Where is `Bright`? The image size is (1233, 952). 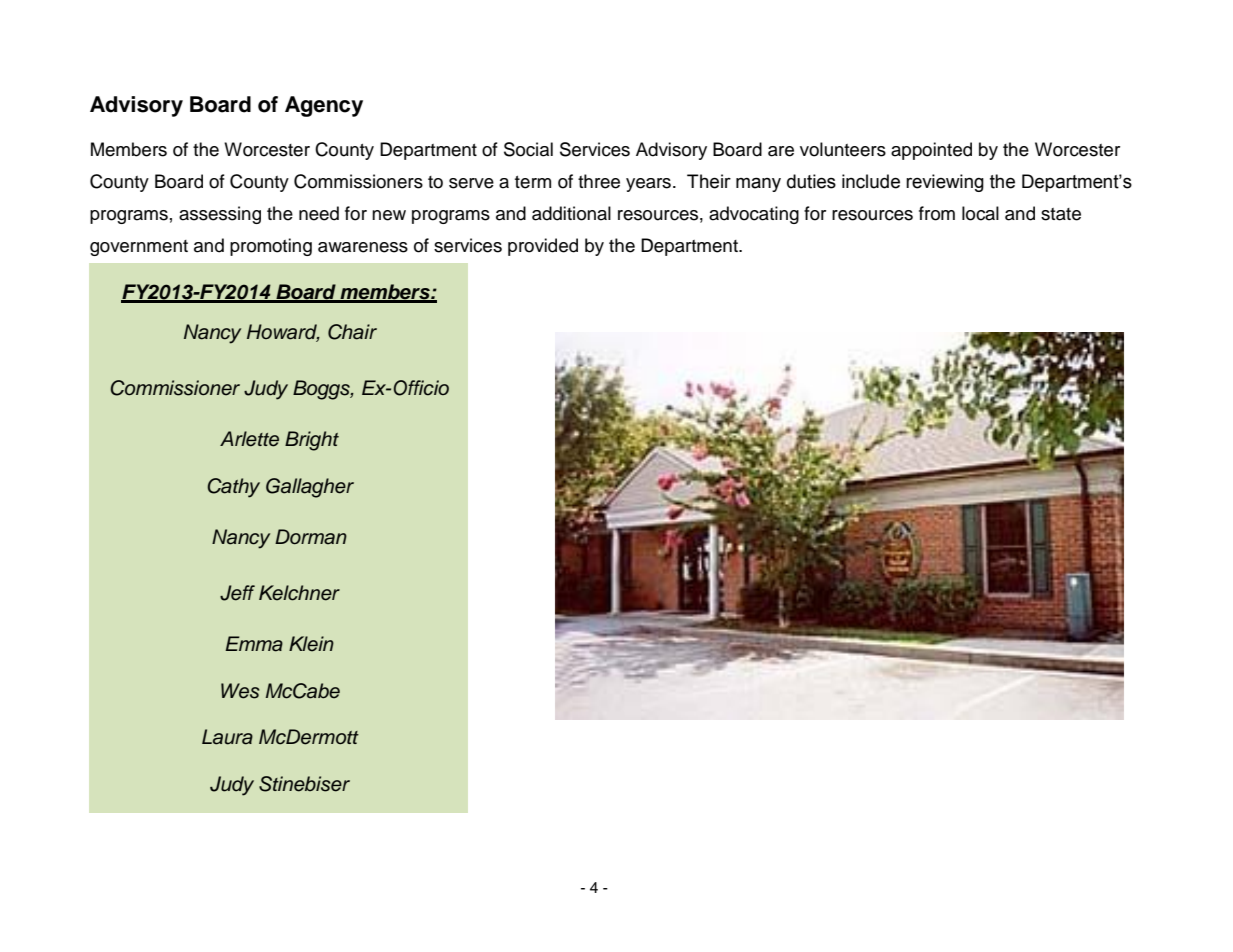 Bright is located at coordinates (312, 441).
